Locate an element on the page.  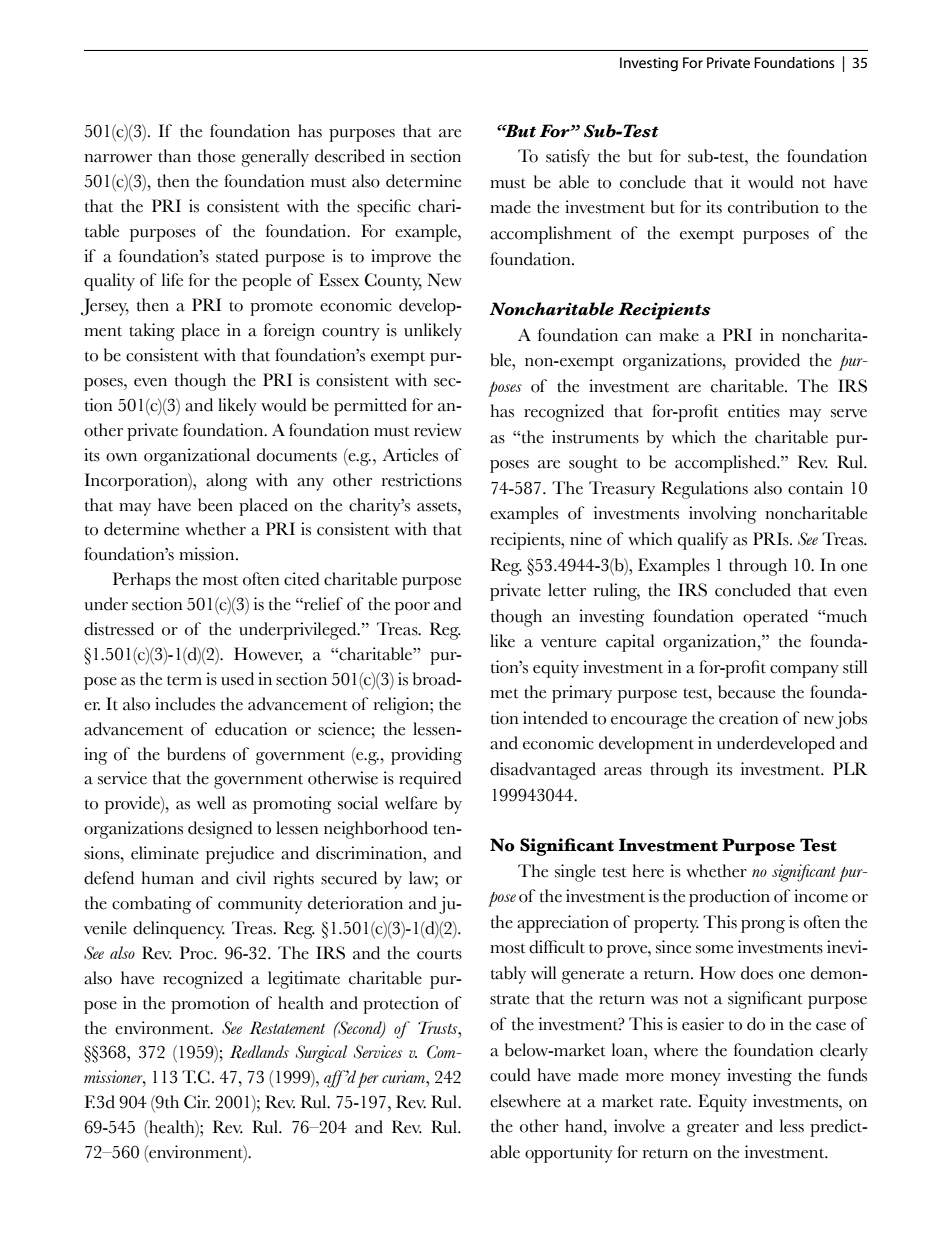
own is located at coordinates (121, 457).
